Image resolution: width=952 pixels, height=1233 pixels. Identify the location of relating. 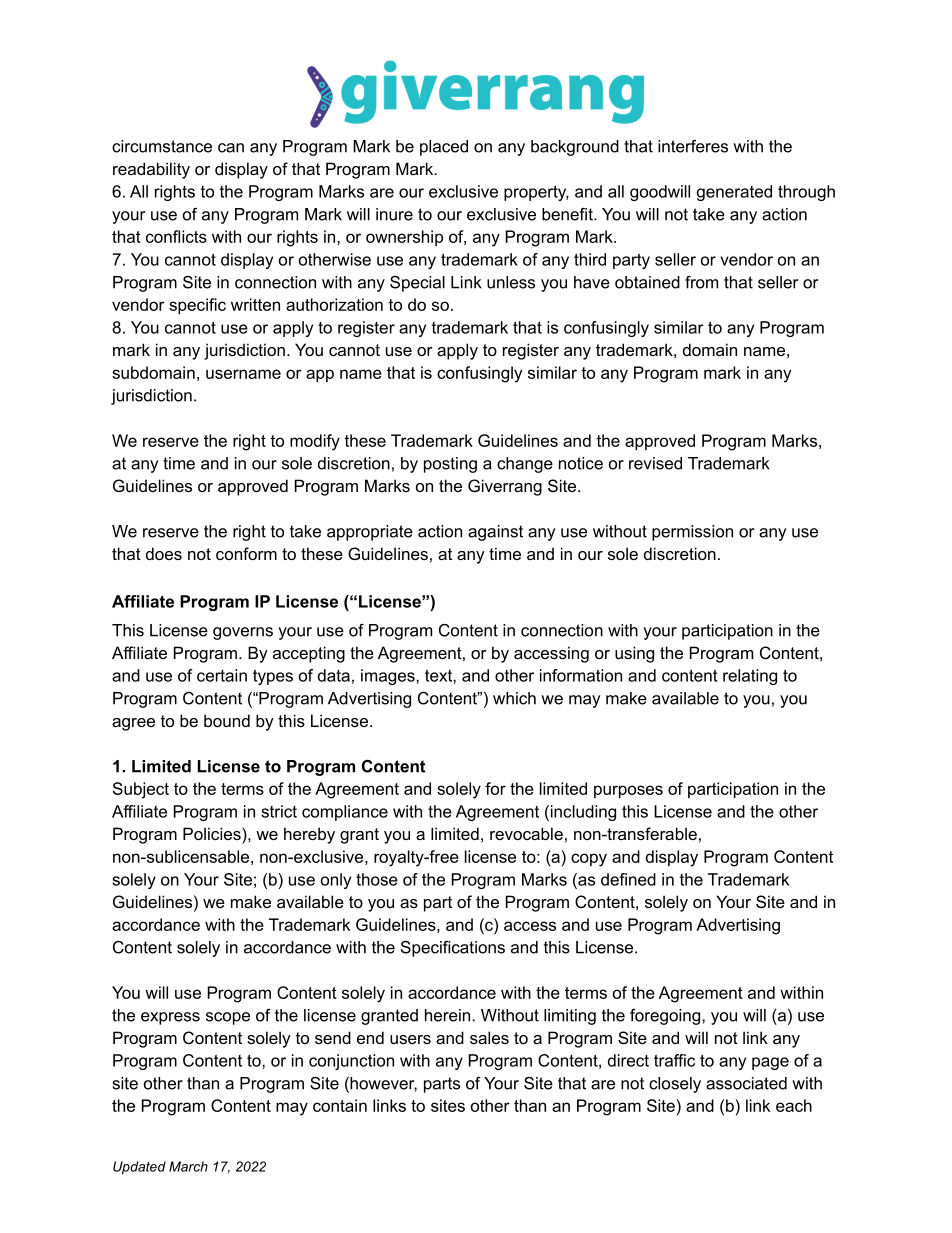
(750, 677).
